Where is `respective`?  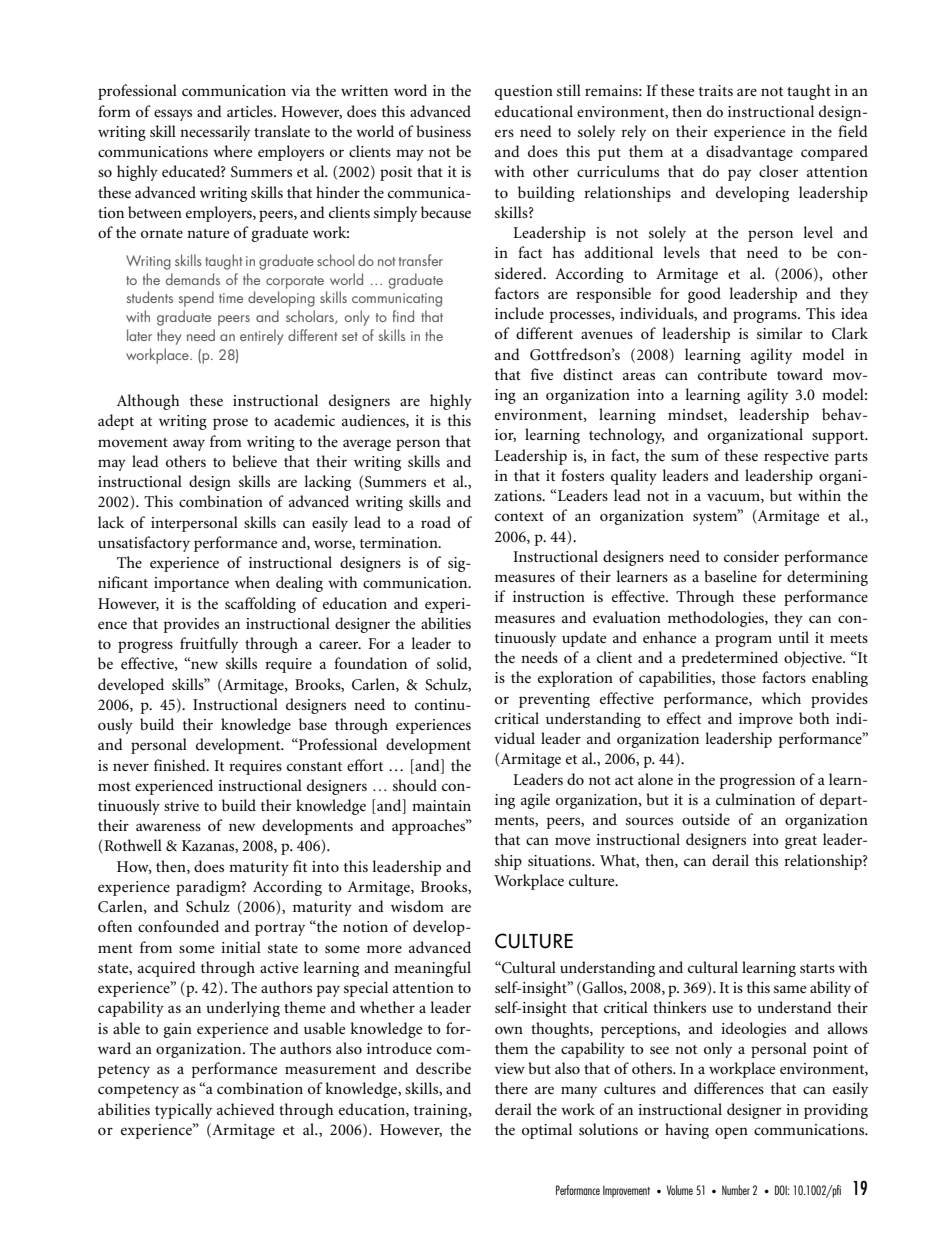 respective is located at coordinates (796, 457).
